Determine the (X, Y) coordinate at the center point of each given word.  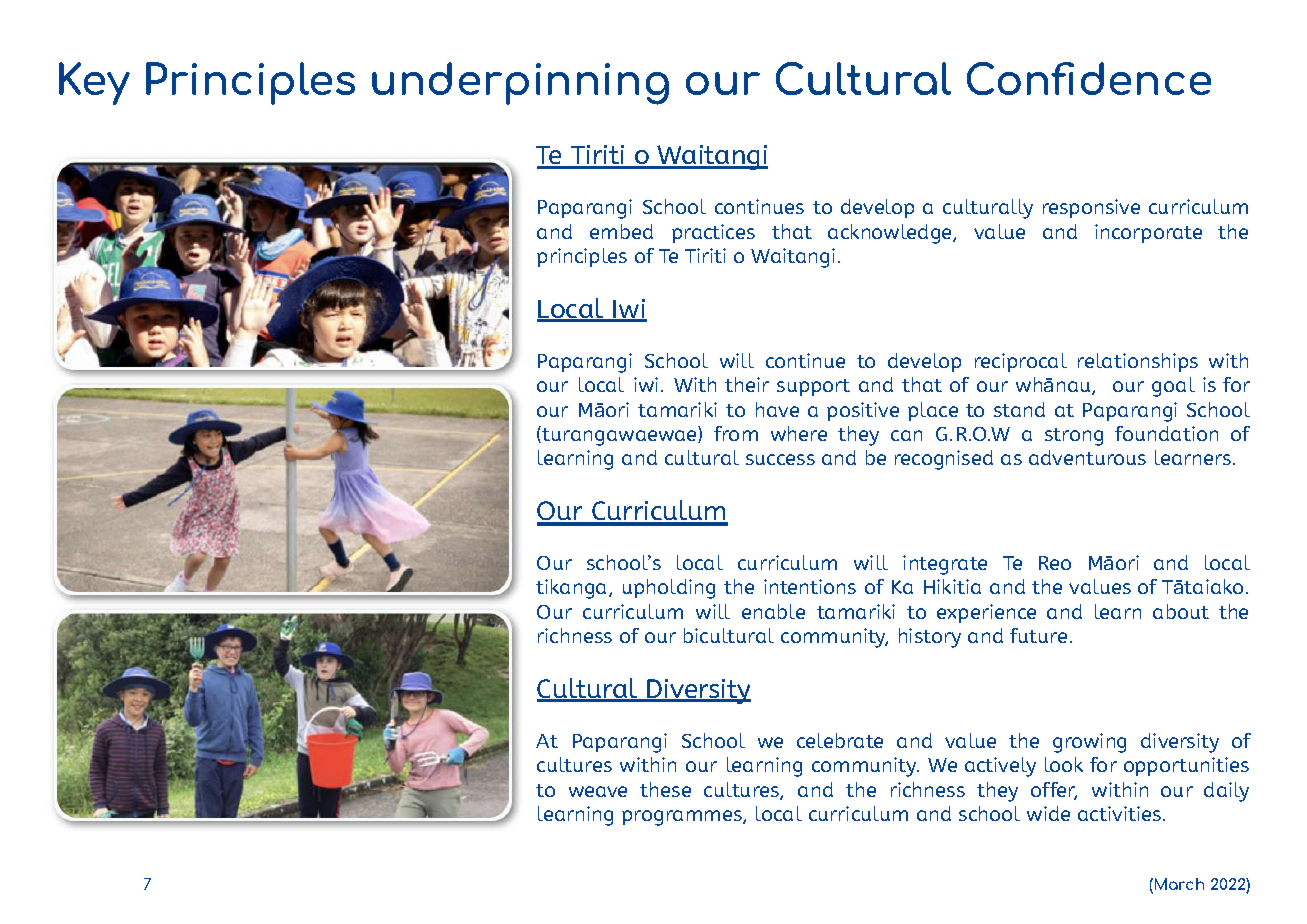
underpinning (520, 83)
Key (94, 83)
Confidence (1089, 78)
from (736, 433)
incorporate (1148, 233)
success (780, 459)
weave (598, 791)
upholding (669, 589)
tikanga (573, 589)
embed (621, 231)
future (1038, 635)
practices (713, 233)
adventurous (1087, 457)
